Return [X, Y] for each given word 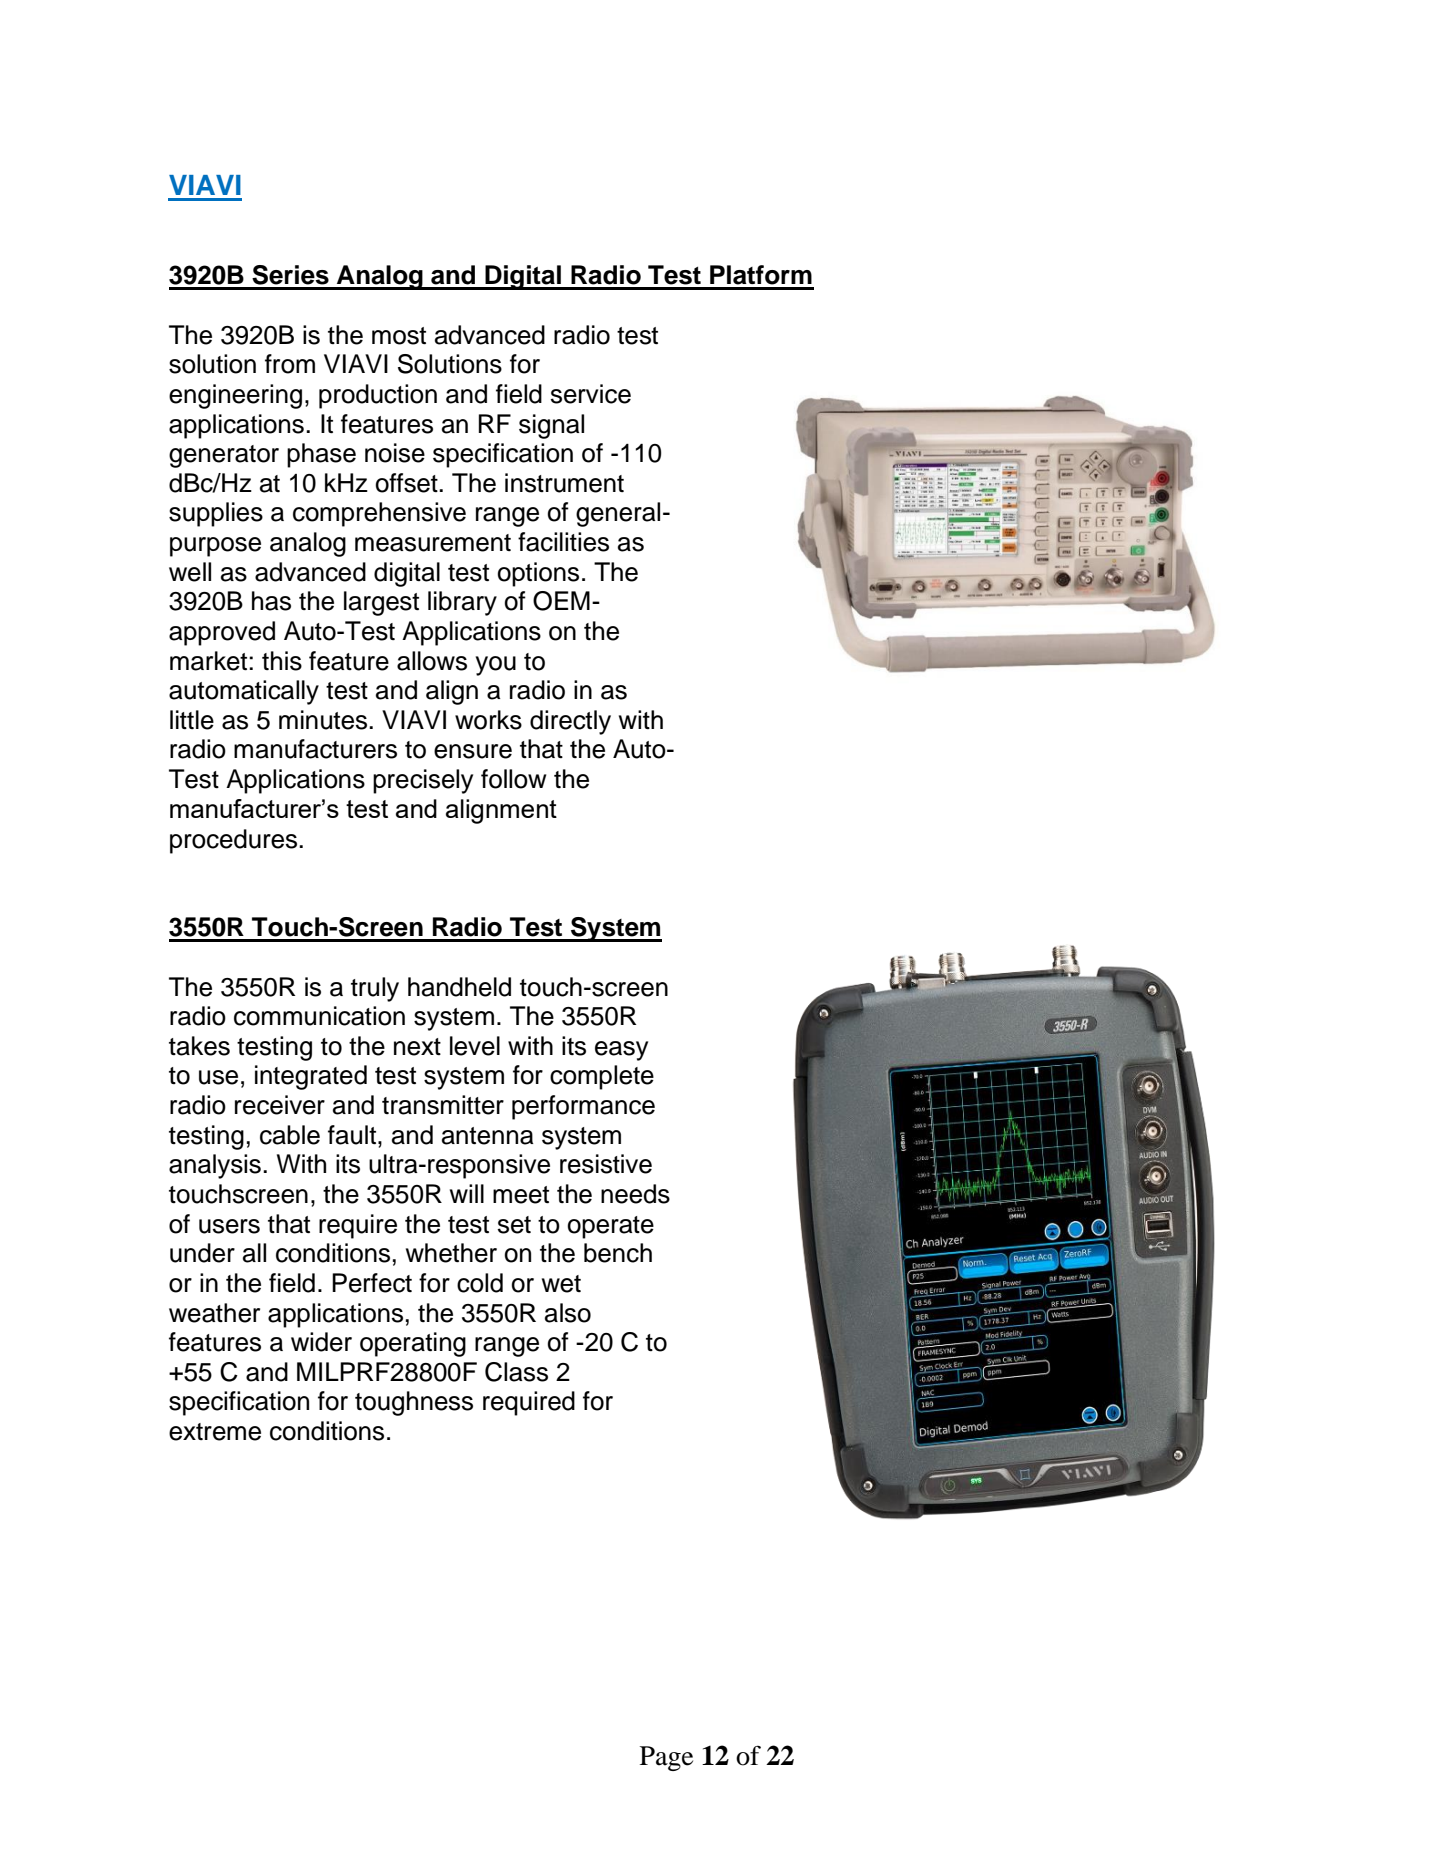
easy [621, 1051]
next [417, 1047]
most [399, 336]
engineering [235, 396]
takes [199, 1046]
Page [666, 1758]
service [590, 394]
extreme [215, 1432]
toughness [414, 1403]
